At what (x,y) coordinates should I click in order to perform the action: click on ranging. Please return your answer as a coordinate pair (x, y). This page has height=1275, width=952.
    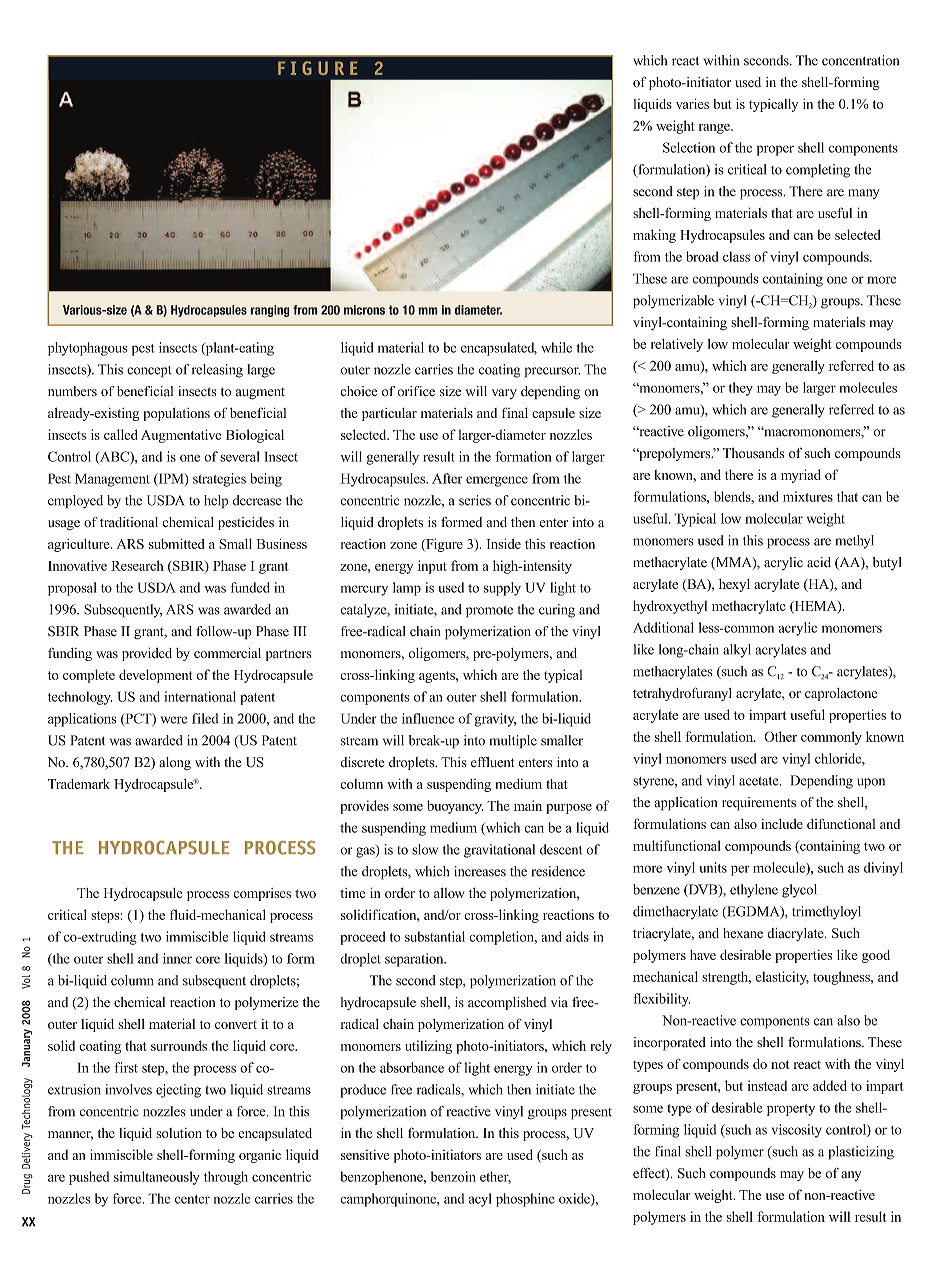
    Looking at the image, I should click on (270, 311).
